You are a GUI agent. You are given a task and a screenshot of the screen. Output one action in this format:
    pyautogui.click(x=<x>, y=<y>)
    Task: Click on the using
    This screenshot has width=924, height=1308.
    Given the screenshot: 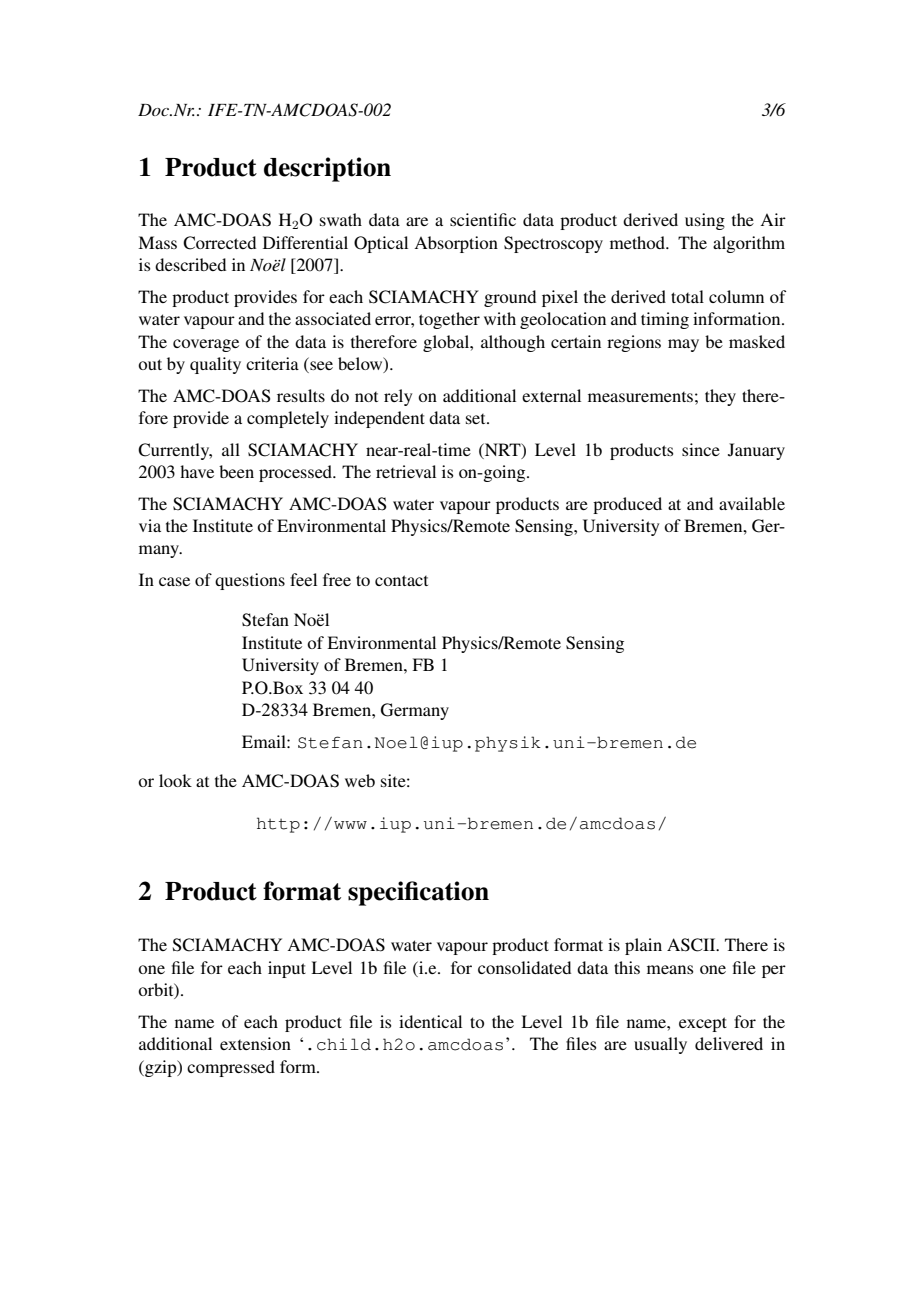 What is the action you would take?
    pyautogui.click(x=705, y=221)
